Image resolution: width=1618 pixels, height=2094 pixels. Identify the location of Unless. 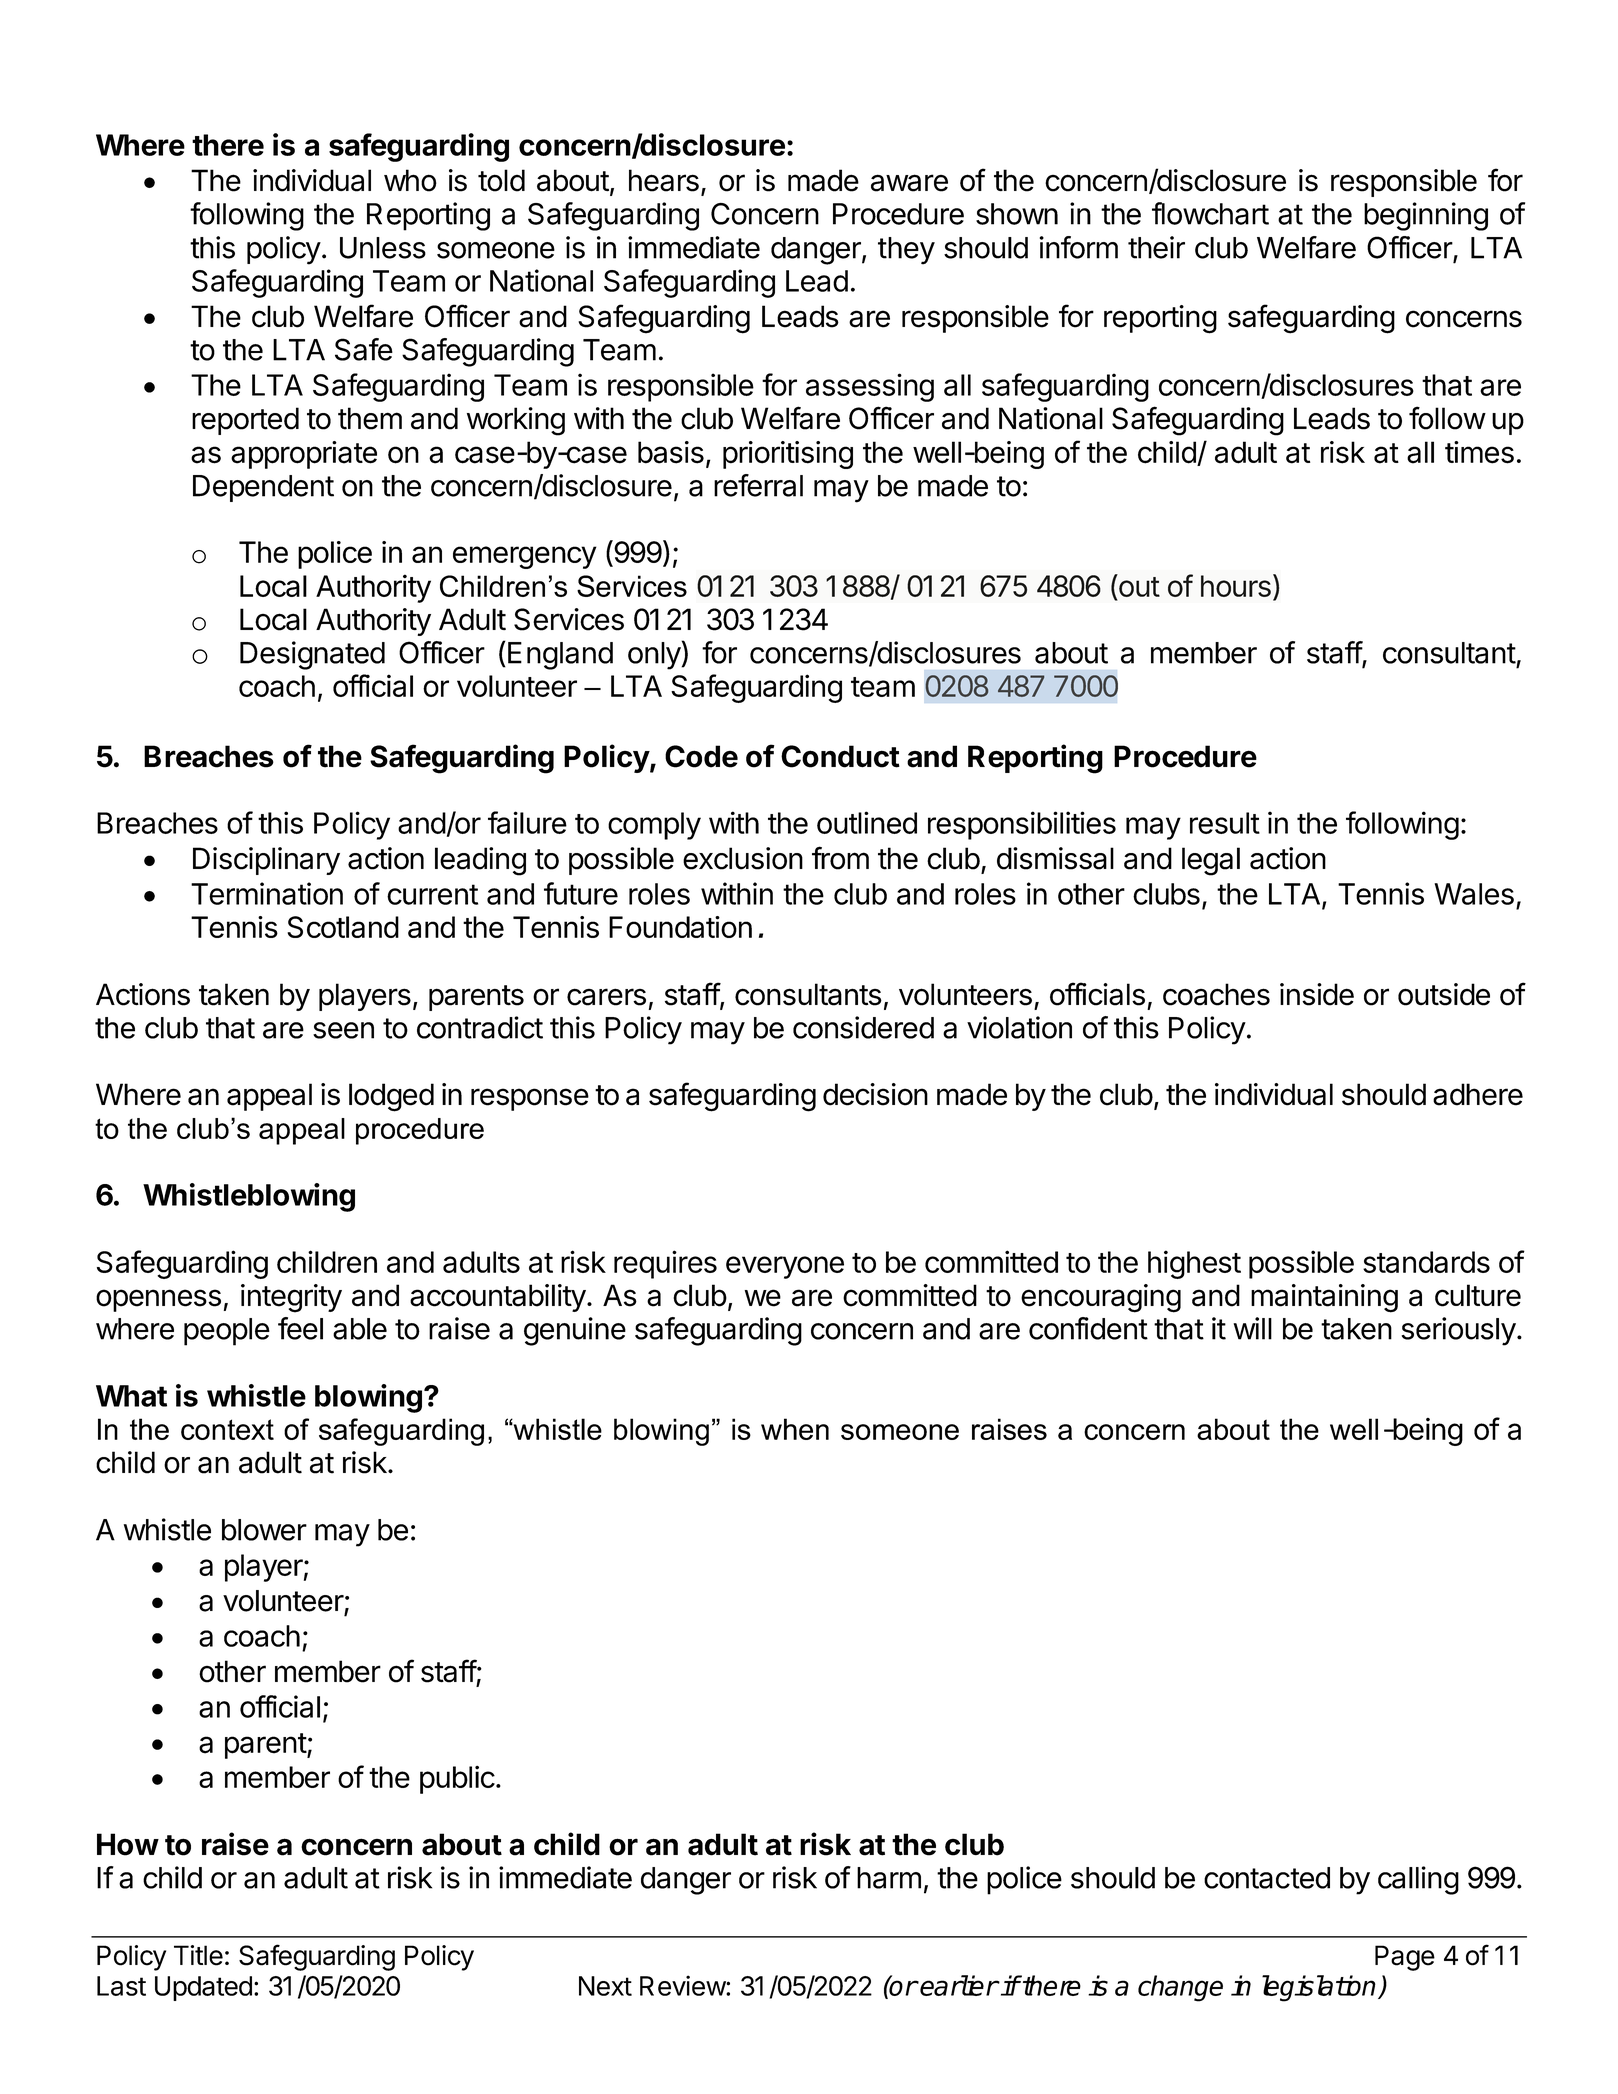
(383, 248).
